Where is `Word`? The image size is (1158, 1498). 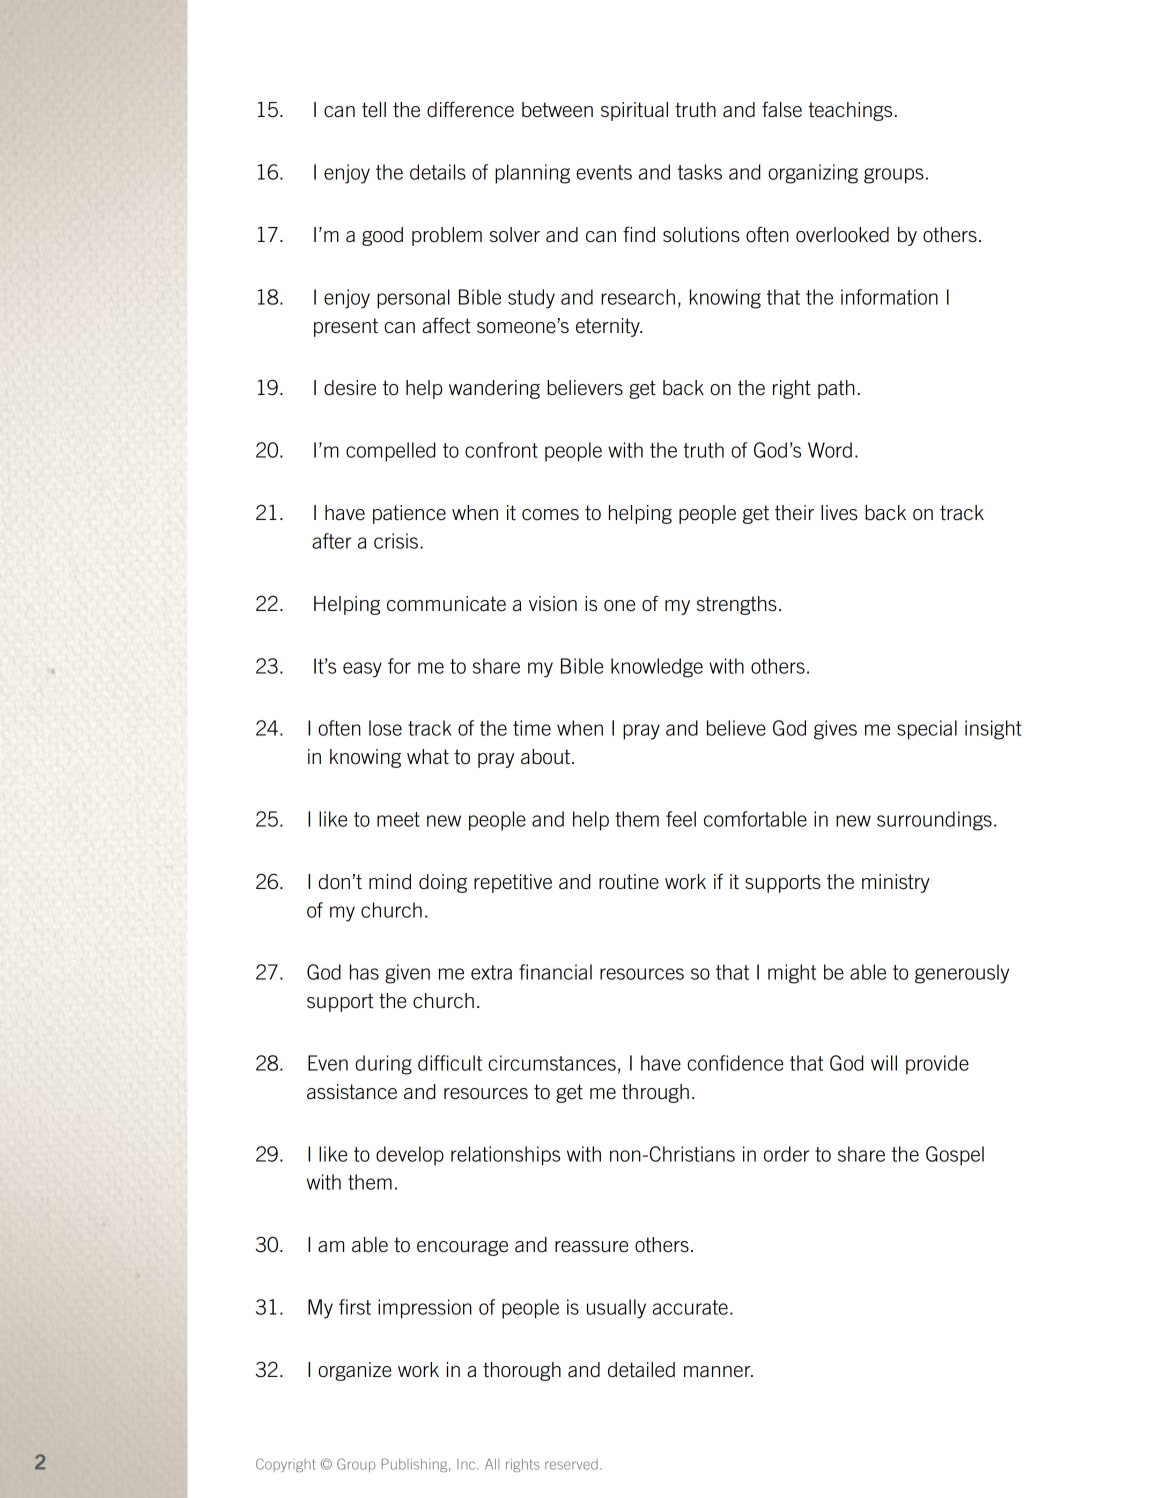 Word is located at coordinates (830, 450).
